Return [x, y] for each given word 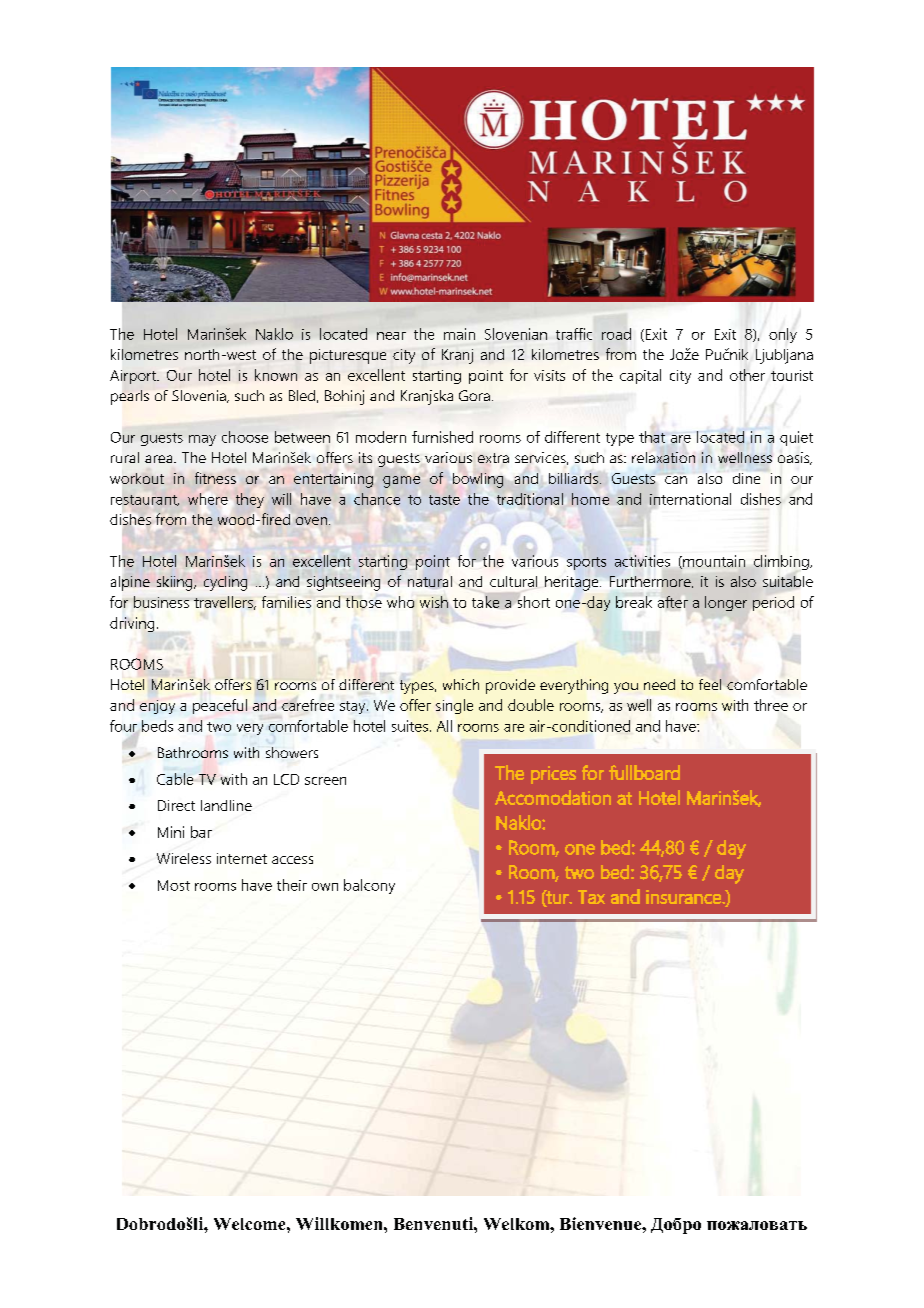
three [771, 705]
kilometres [144, 354]
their [292, 885]
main [459, 334]
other [747, 375]
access [292, 860]
